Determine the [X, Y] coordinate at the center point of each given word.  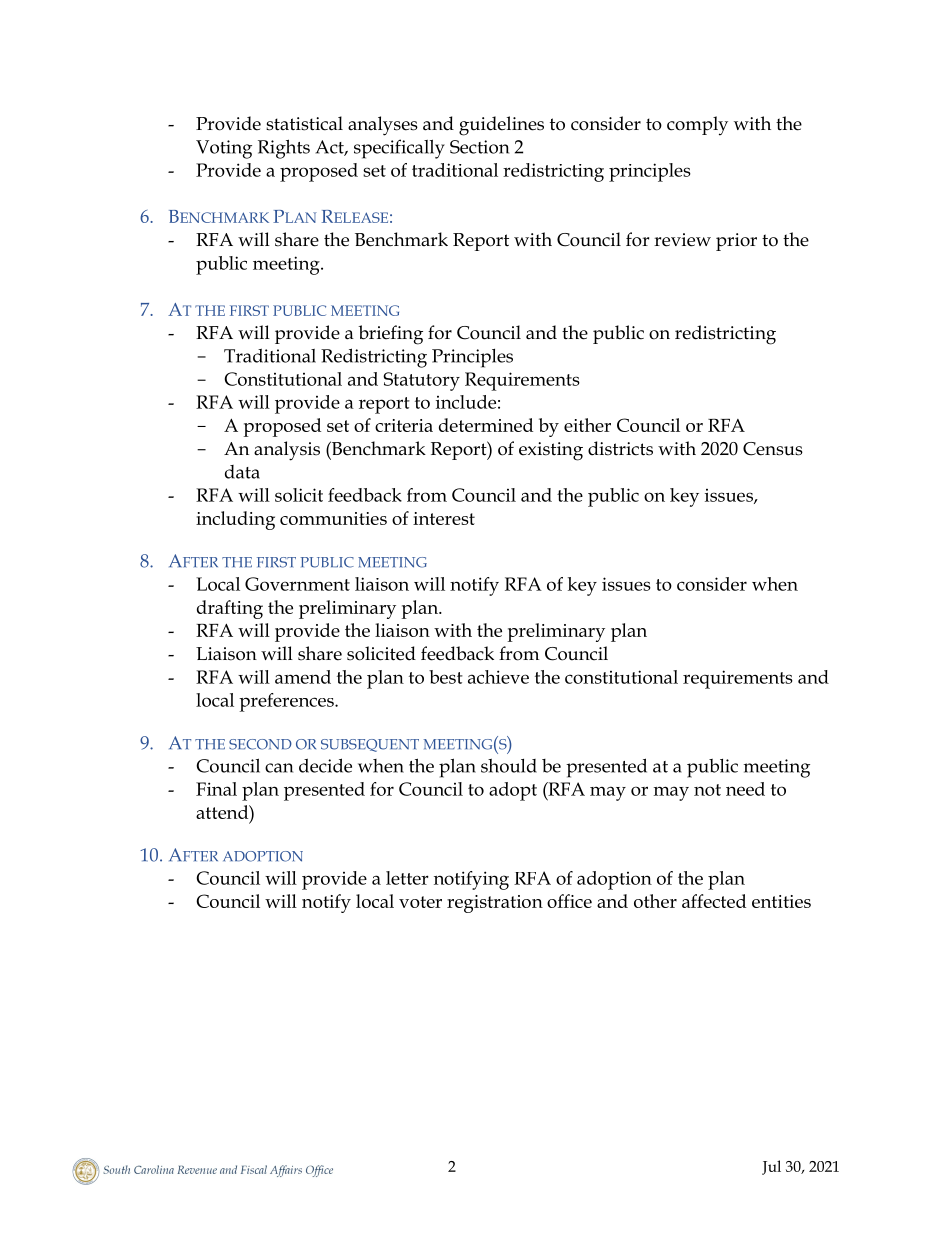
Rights [284, 149]
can [279, 768]
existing [551, 451]
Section [479, 147]
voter [420, 902]
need [745, 789]
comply [697, 126]
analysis [287, 451]
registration [495, 904]
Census [773, 449]
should [509, 766]
